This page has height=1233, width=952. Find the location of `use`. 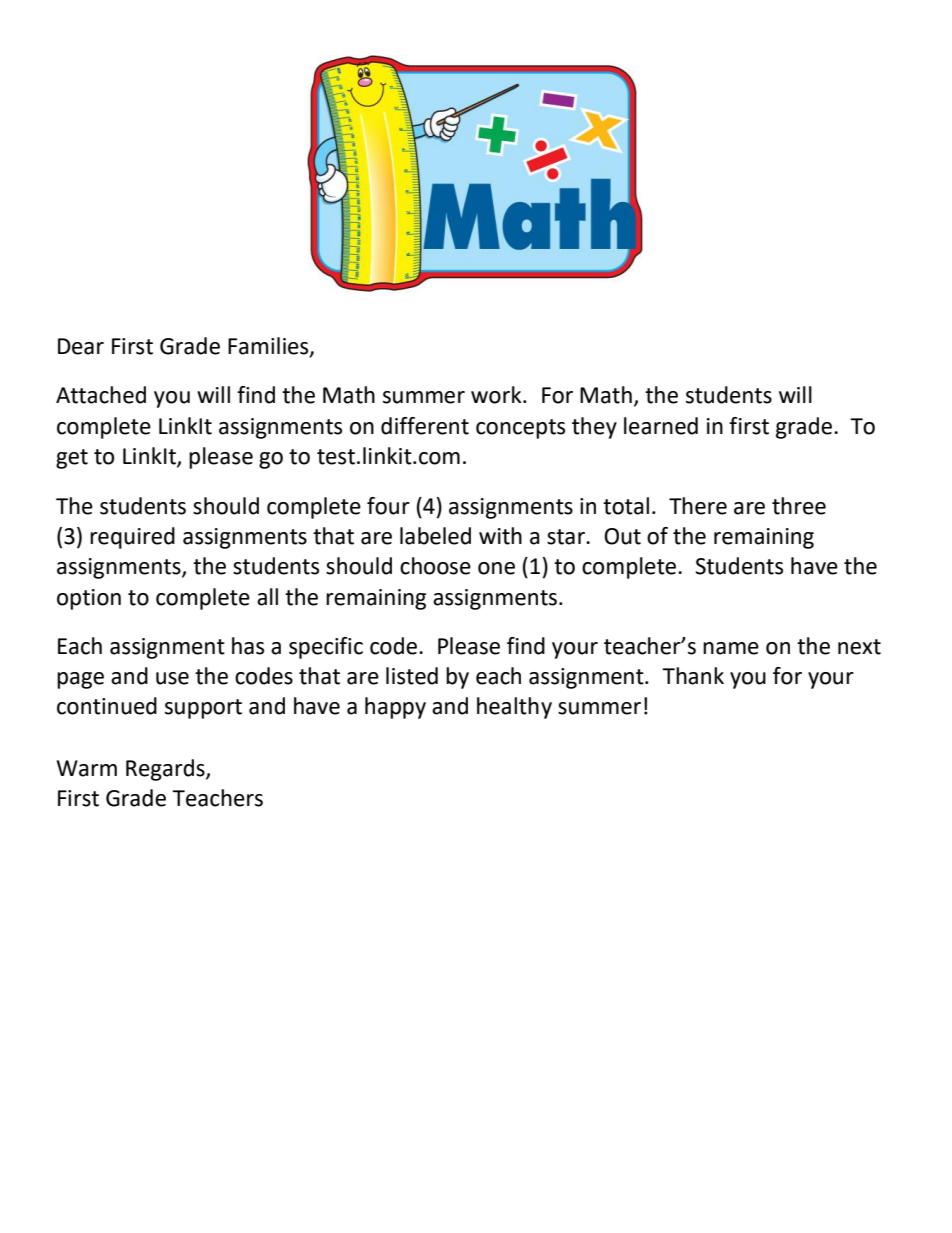

use is located at coordinates (172, 678).
